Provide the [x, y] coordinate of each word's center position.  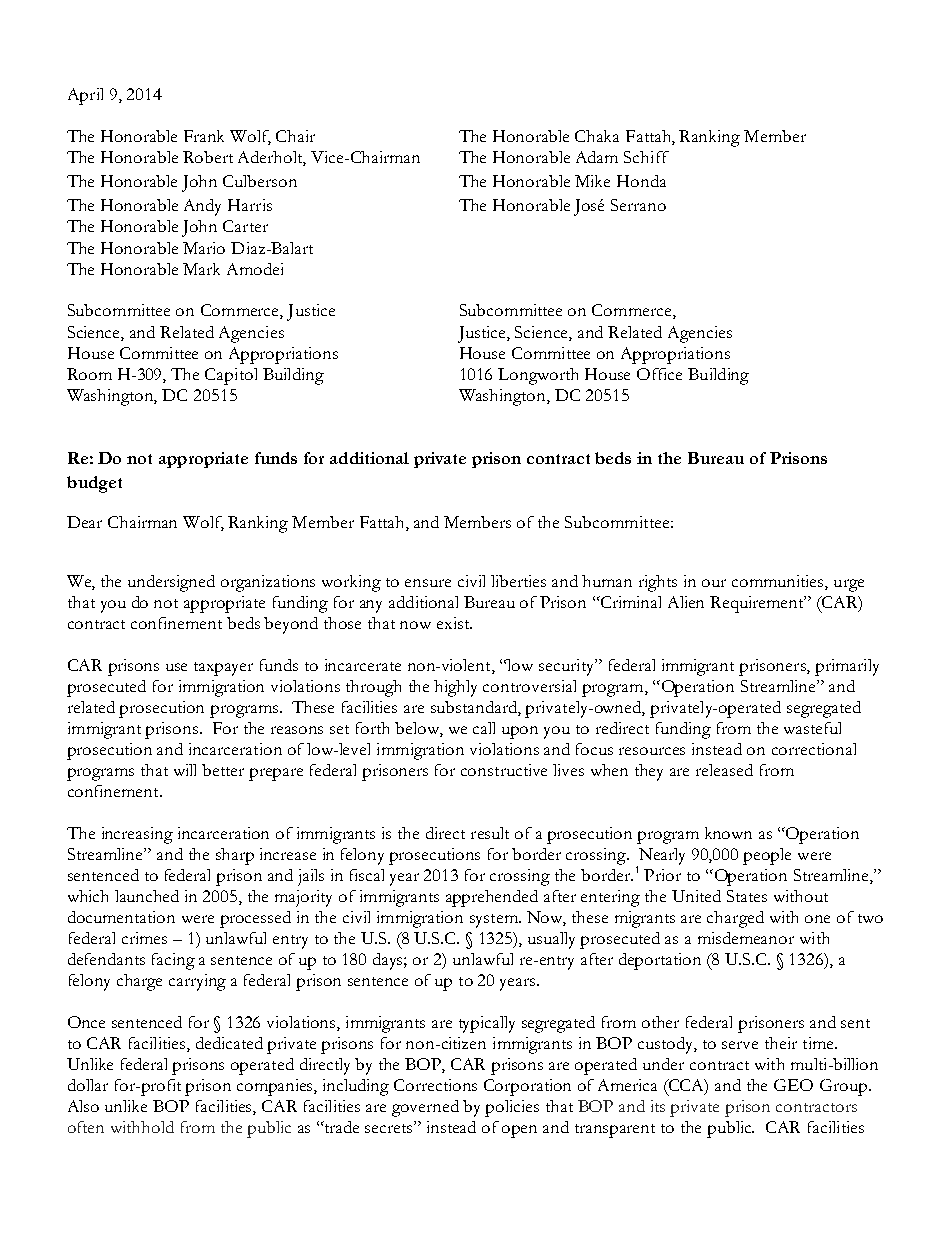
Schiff [646, 157]
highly [455, 688]
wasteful [812, 728]
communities [779, 581]
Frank [204, 136]
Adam [597, 157]
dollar [88, 1085]
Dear [84, 522]
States [747, 896]
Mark [201, 269]
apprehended [492, 898]
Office [659, 374]
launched [147, 896]
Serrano [638, 205]
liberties [518, 581]
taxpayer [223, 669]
